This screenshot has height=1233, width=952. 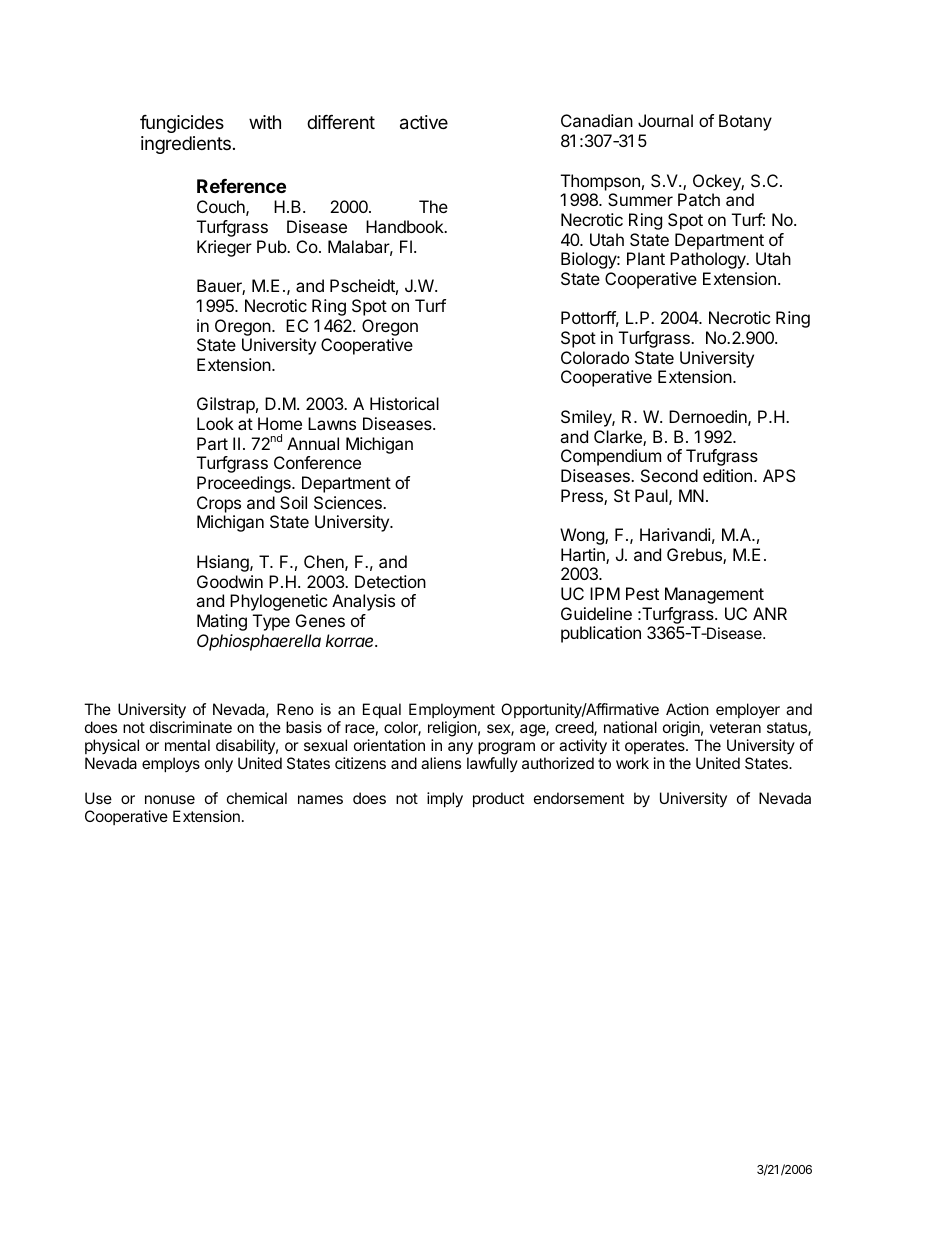 I want to click on employs, so click(x=171, y=764).
